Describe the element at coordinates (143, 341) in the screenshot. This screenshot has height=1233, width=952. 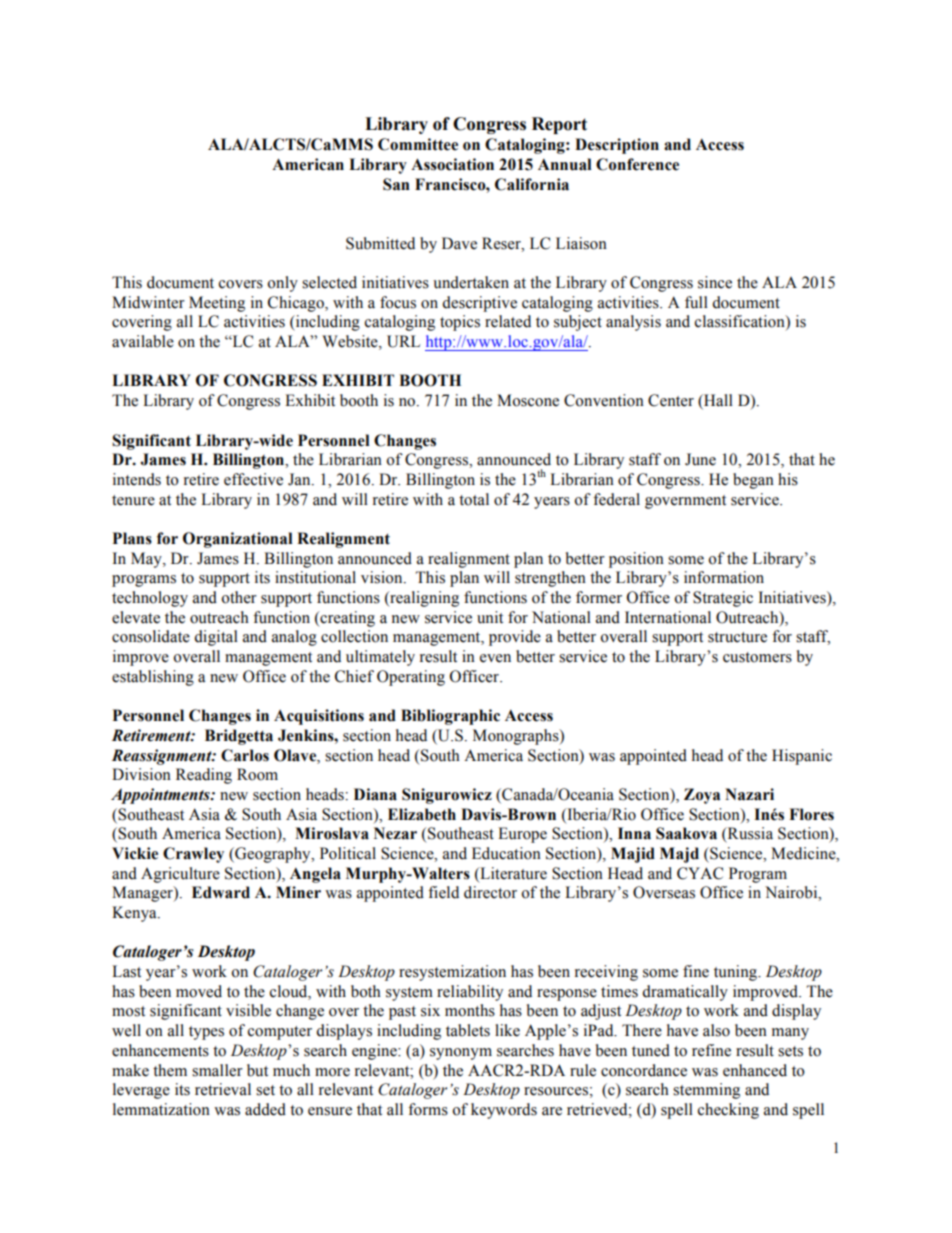
I see `available` at that location.
